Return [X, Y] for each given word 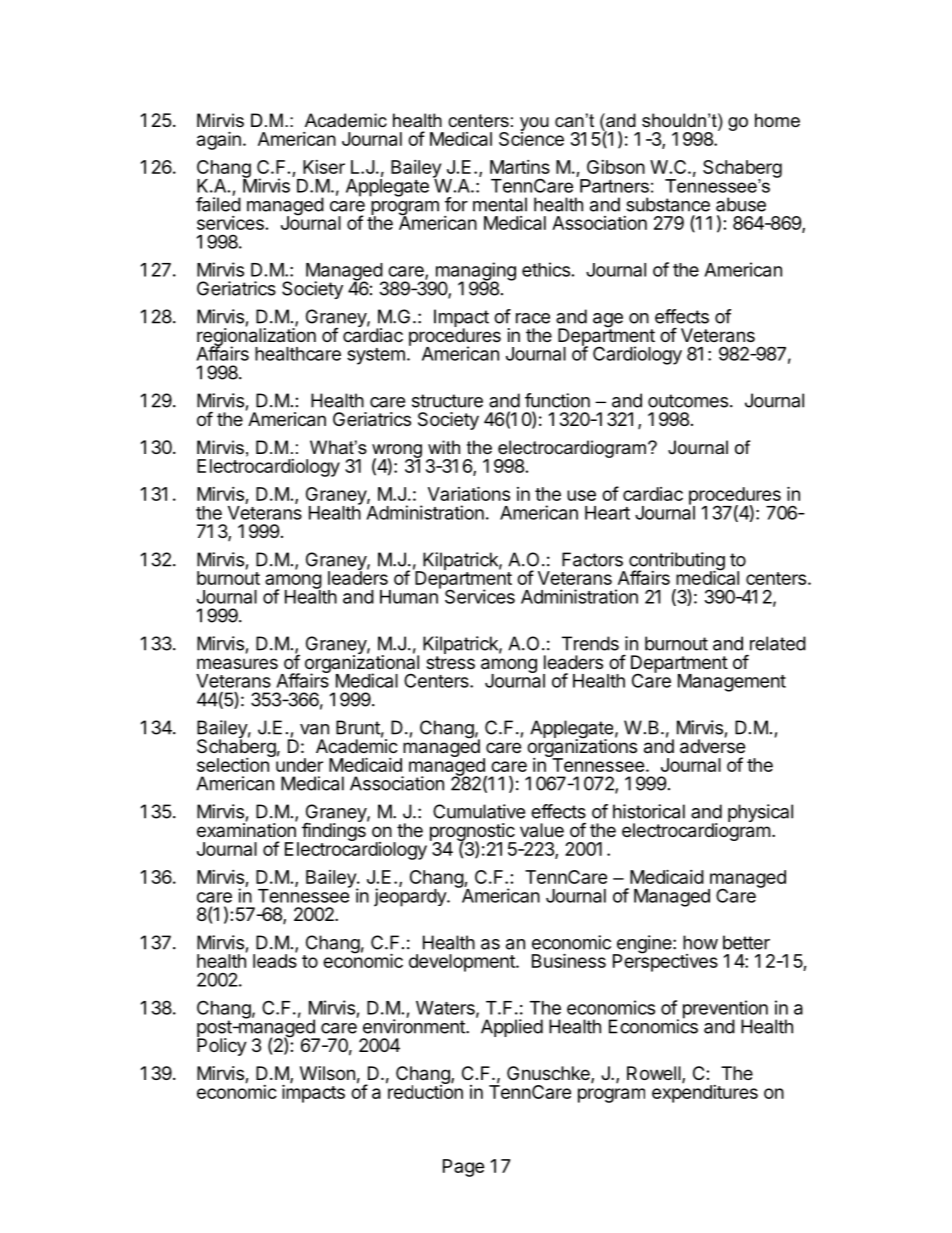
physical [760, 813]
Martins [520, 167]
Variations [469, 493]
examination [247, 829]
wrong [397, 452]
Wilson [327, 1073]
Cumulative [479, 811]
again [219, 140]
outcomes [688, 401]
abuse [741, 204]
